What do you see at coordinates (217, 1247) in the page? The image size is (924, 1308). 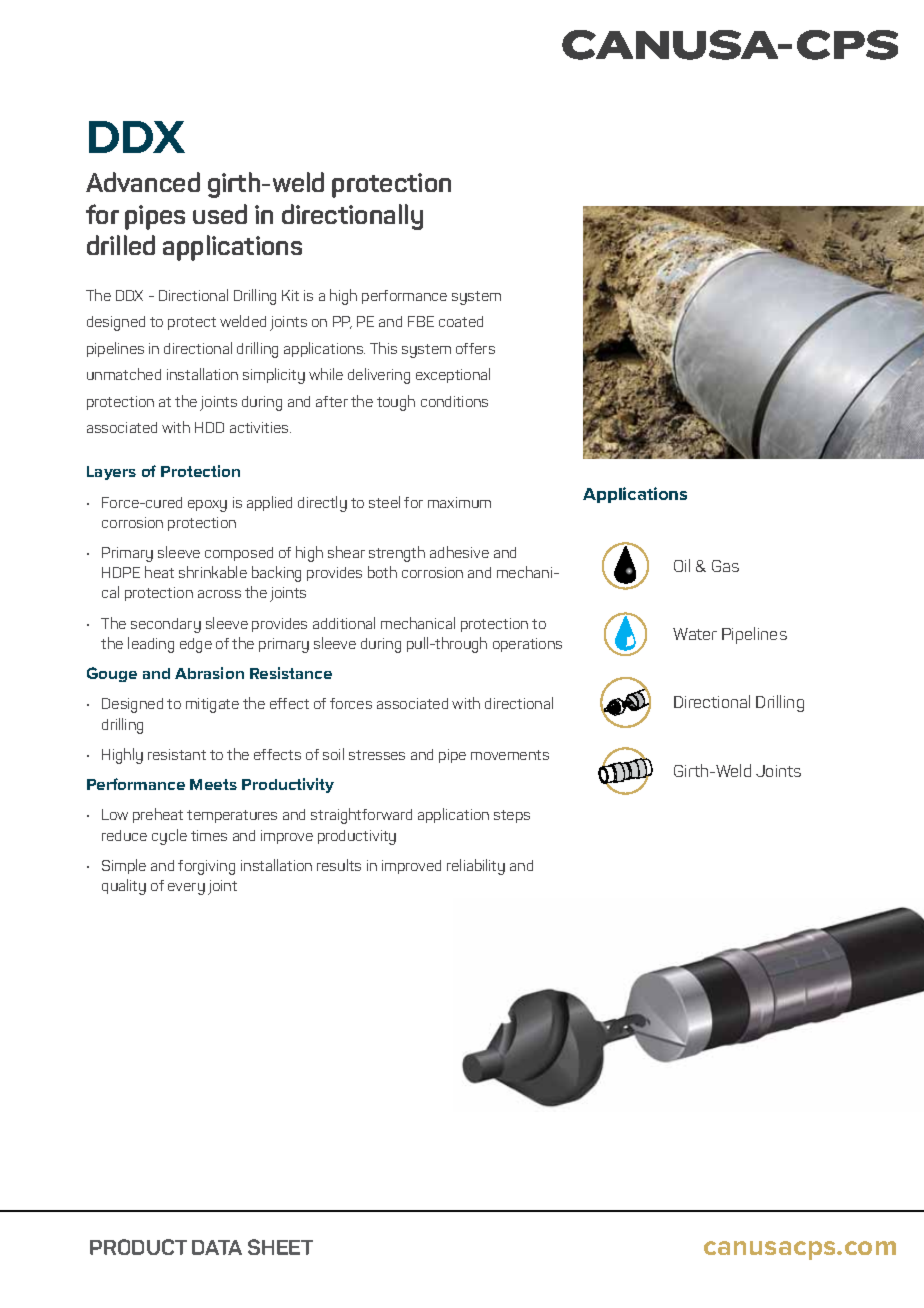 I see `DATA` at bounding box center [217, 1247].
